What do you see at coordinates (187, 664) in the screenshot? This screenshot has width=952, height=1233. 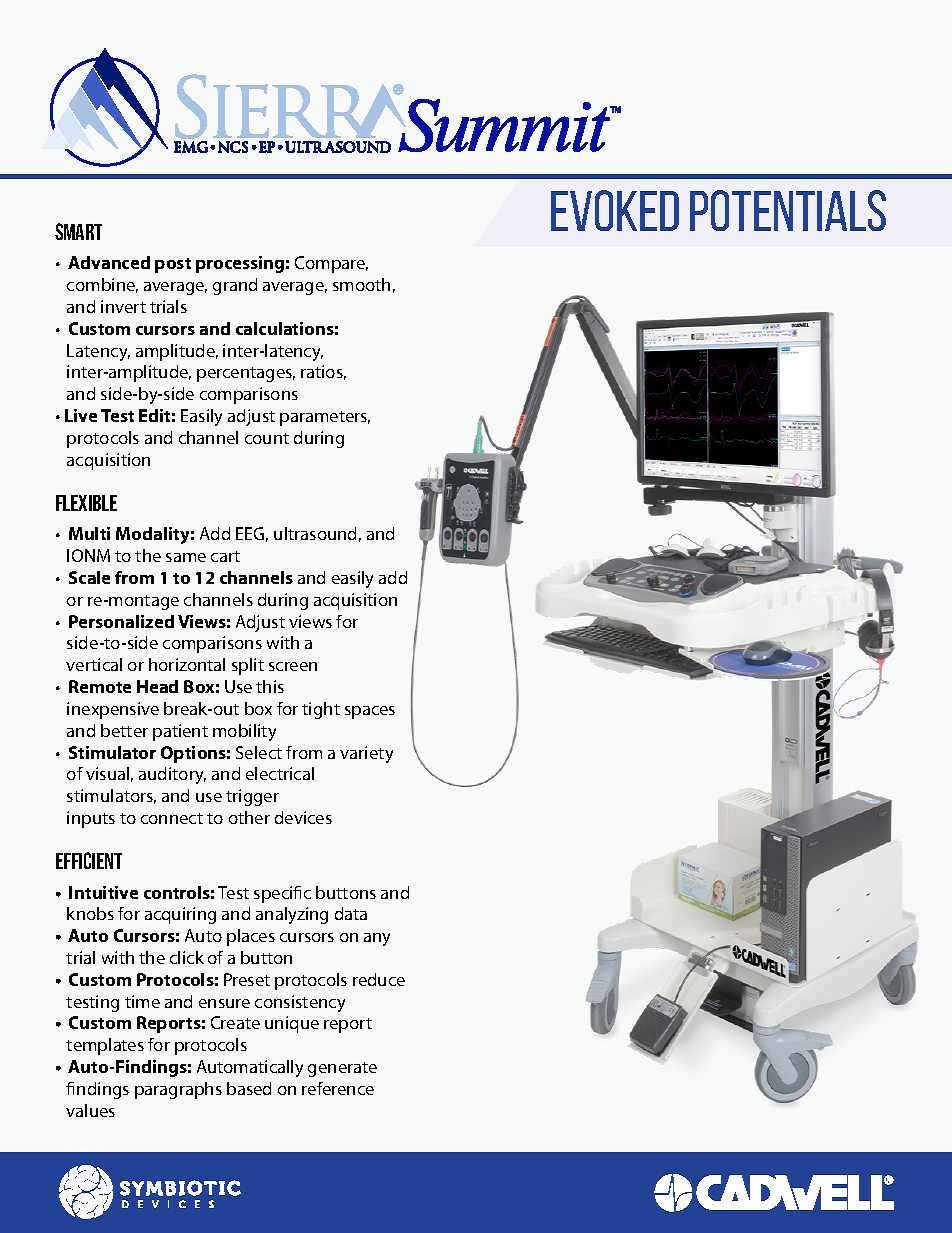 I see `horizontal` at bounding box center [187, 664].
